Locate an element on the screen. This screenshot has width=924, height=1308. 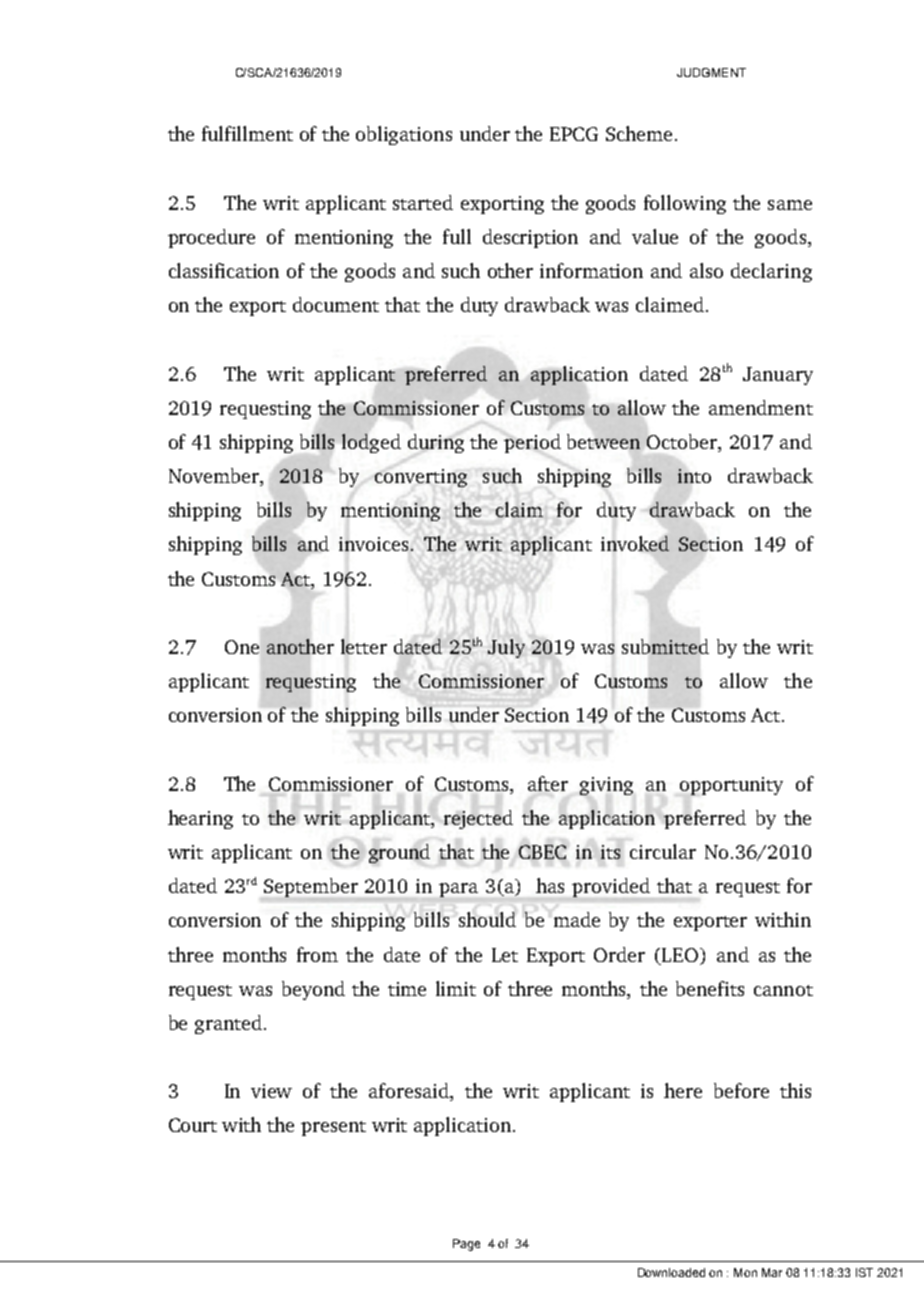
period is located at coordinates (532, 443).
